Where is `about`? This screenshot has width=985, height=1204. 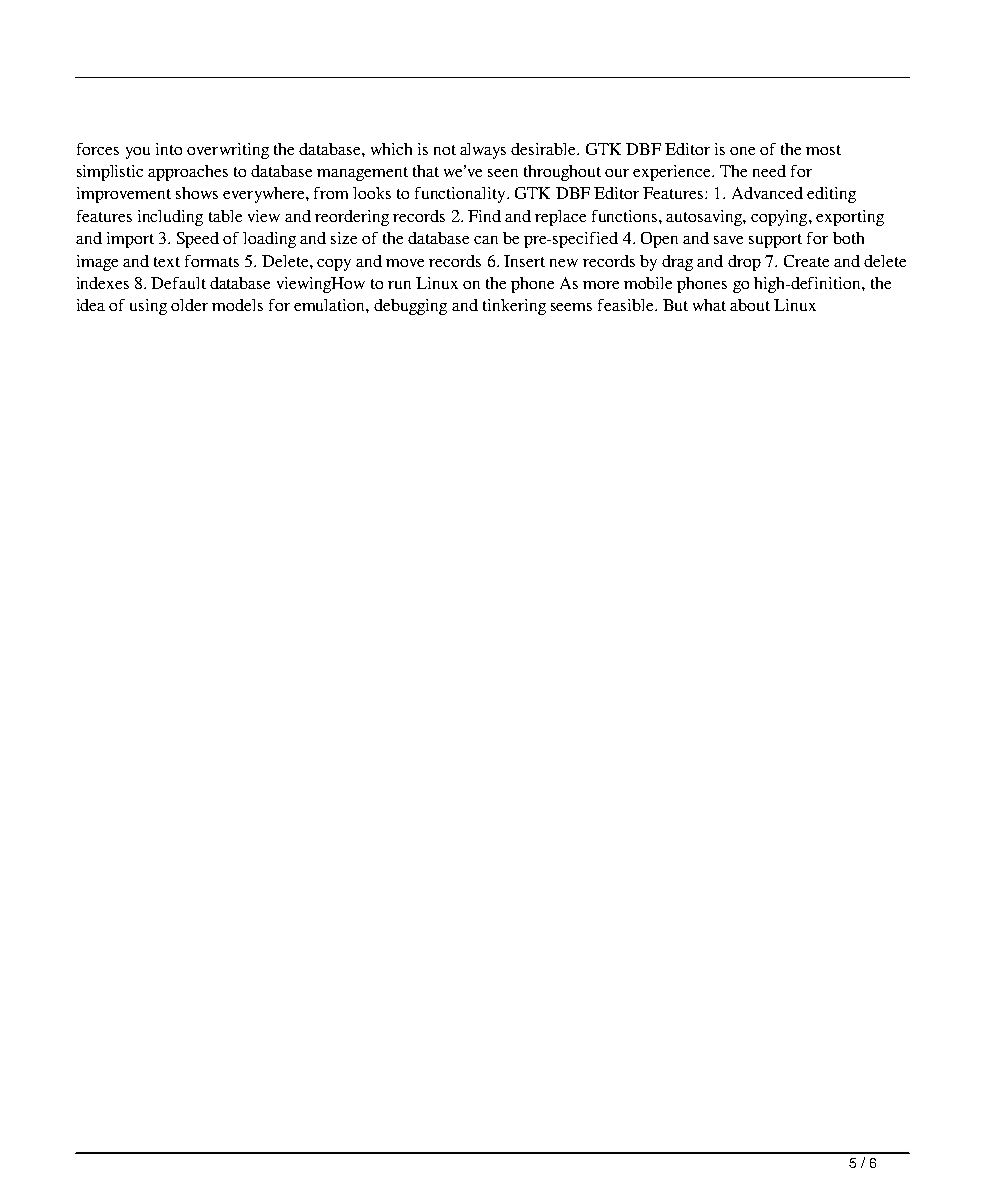 about is located at coordinates (750, 305).
